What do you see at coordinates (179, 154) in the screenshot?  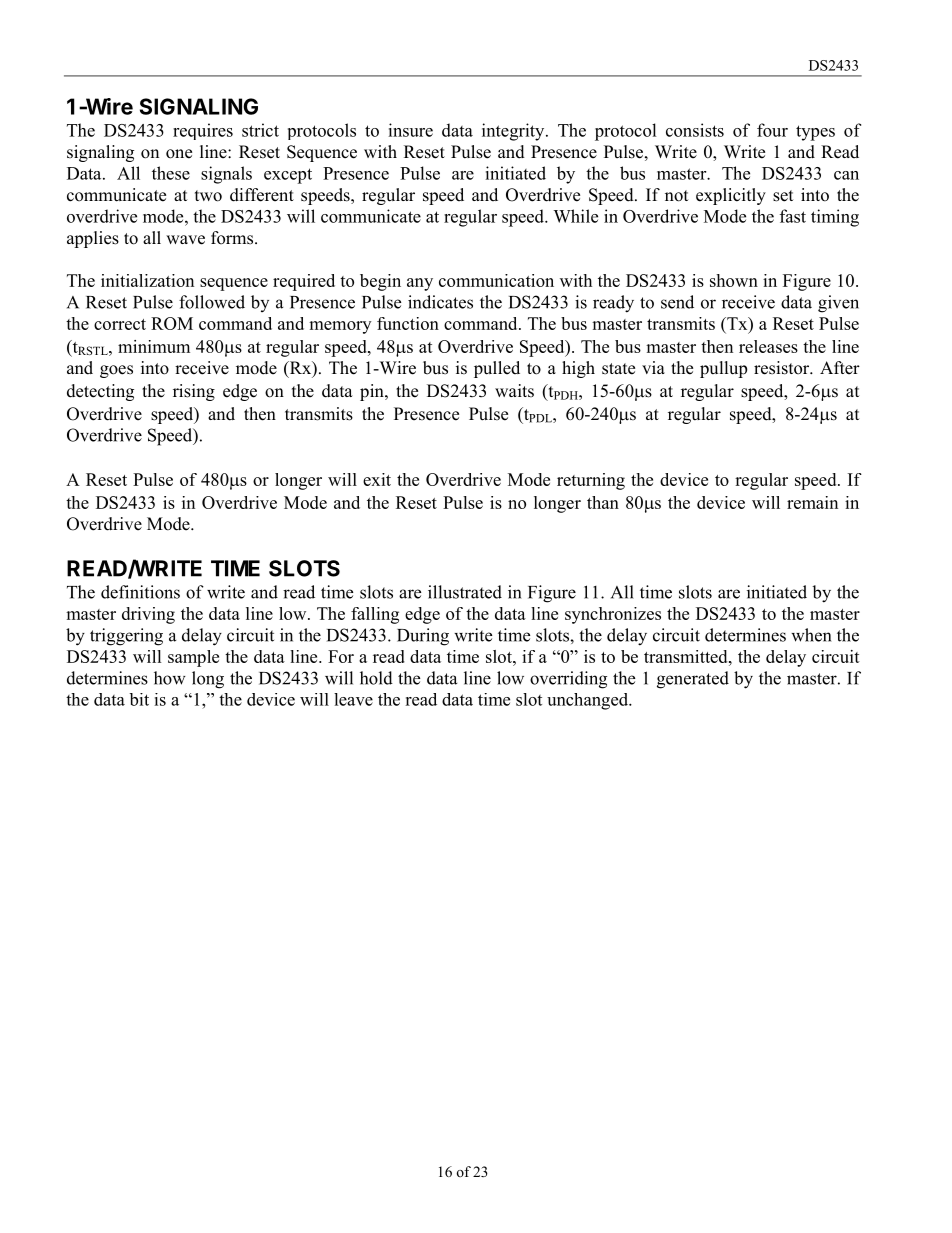 I see `one` at bounding box center [179, 154].
